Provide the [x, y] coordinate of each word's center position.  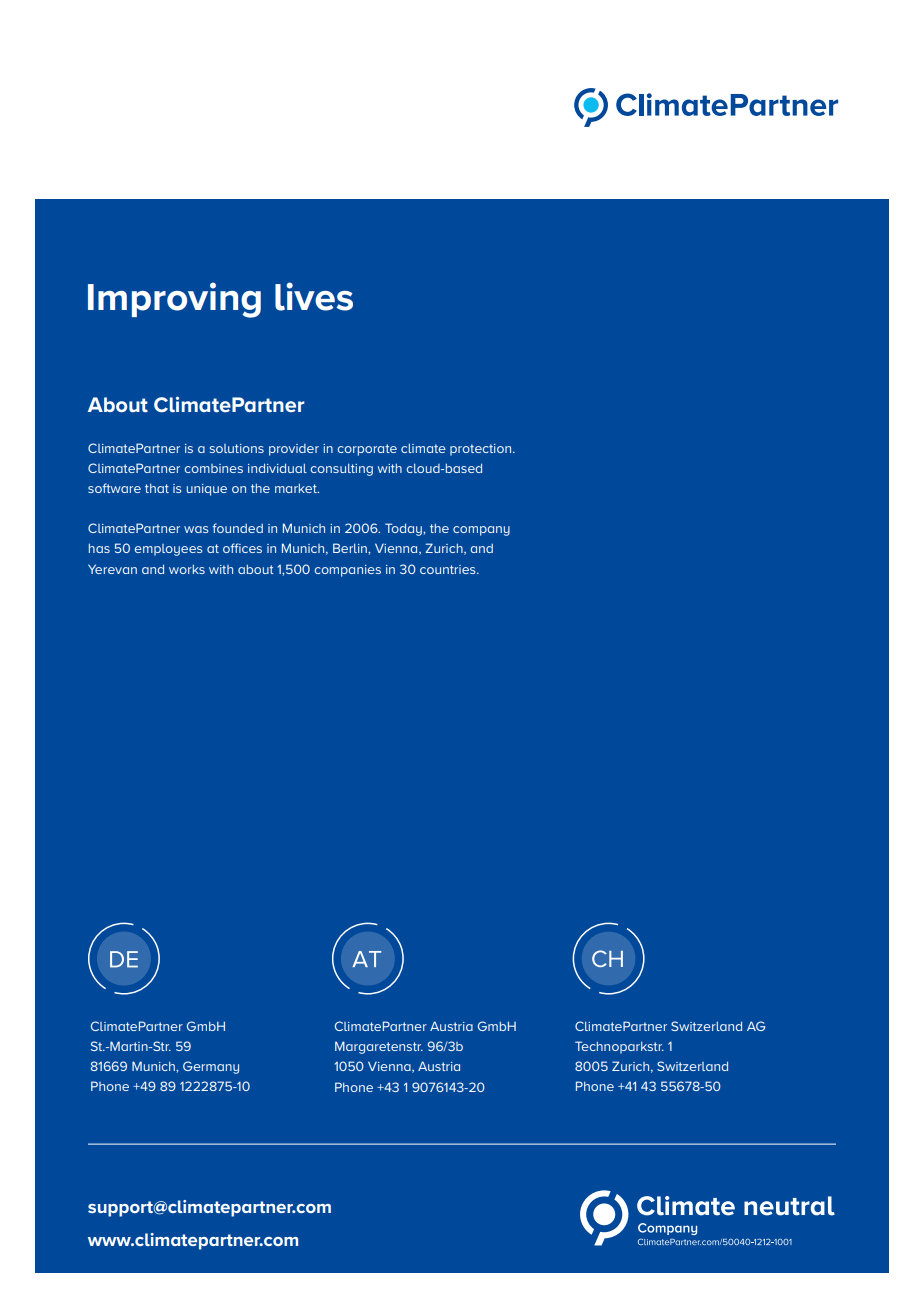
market [297, 488]
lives [314, 296]
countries [449, 569]
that [157, 488]
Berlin [351, 548]
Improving [174, 300]
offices [242, 548]
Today [404, 529]
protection [480, 450]
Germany [211, 1067]
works [187, 569]
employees [169, 550]
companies [348, 571]
